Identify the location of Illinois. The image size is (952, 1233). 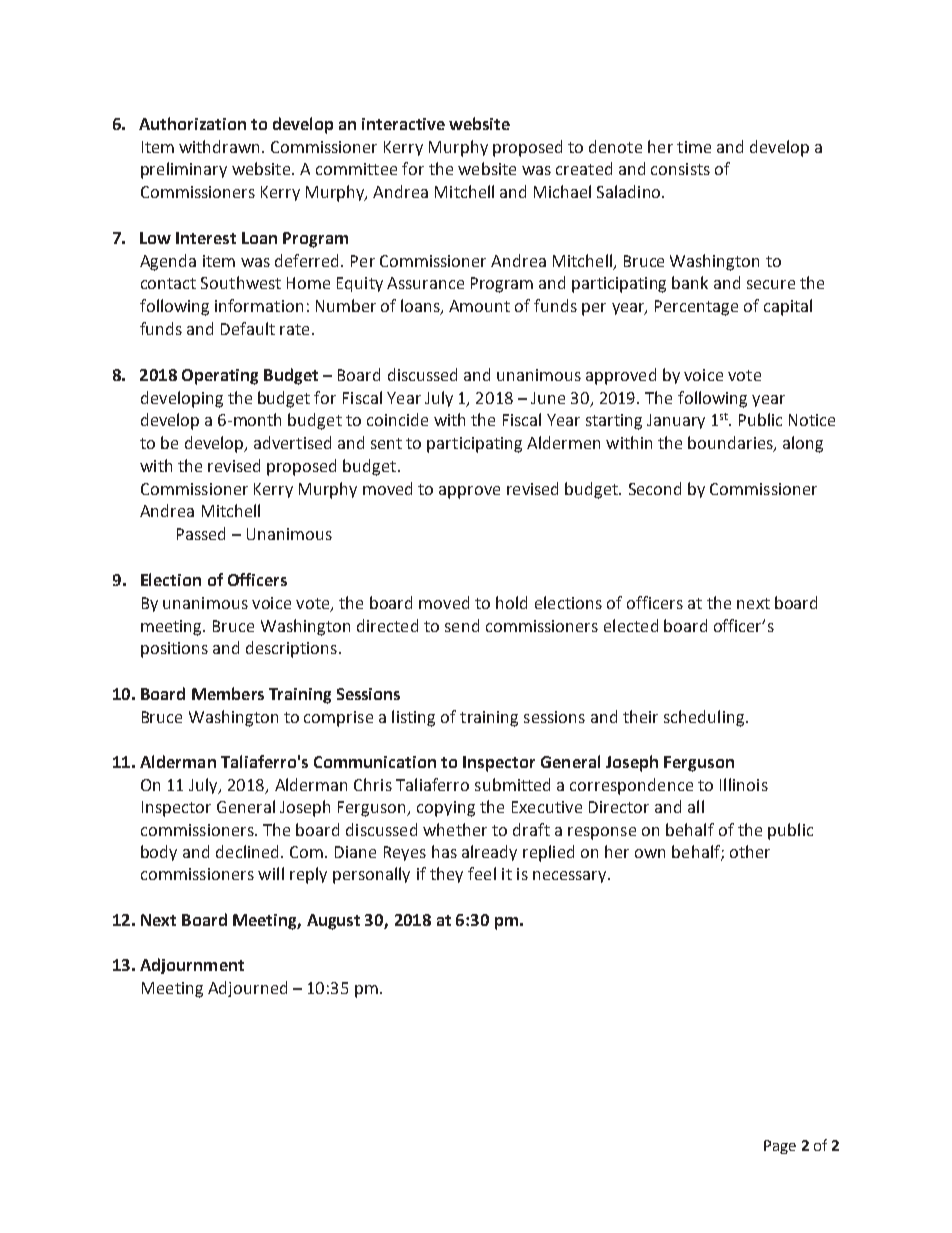
(744, 784).
